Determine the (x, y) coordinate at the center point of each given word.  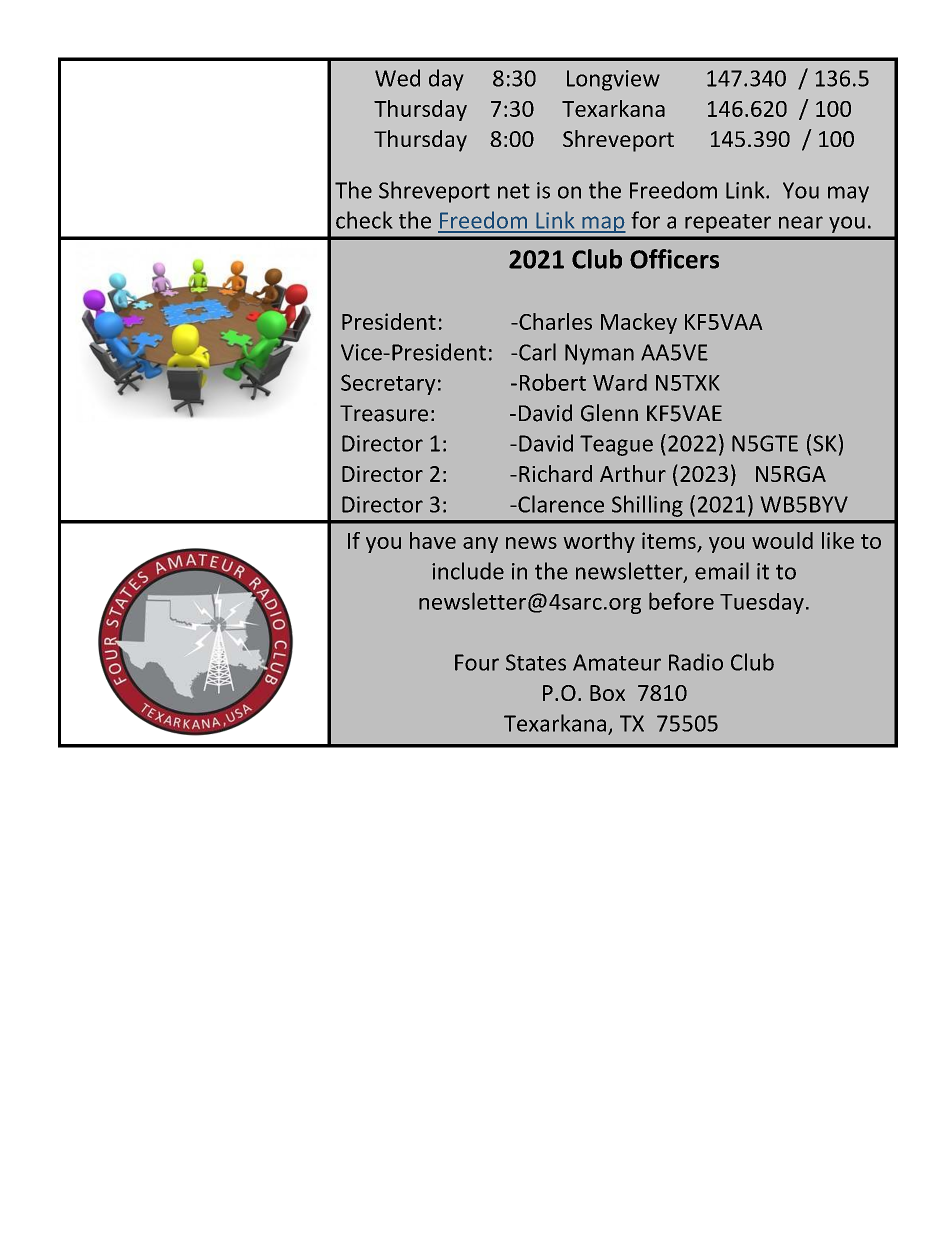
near (801, 222)
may (848, 194)
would (782, 540)
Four (477, 662)
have (433, 540)
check (364, 220)
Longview (613, 80)
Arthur (633, 473)
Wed (397, 78)
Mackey (639, 323)
